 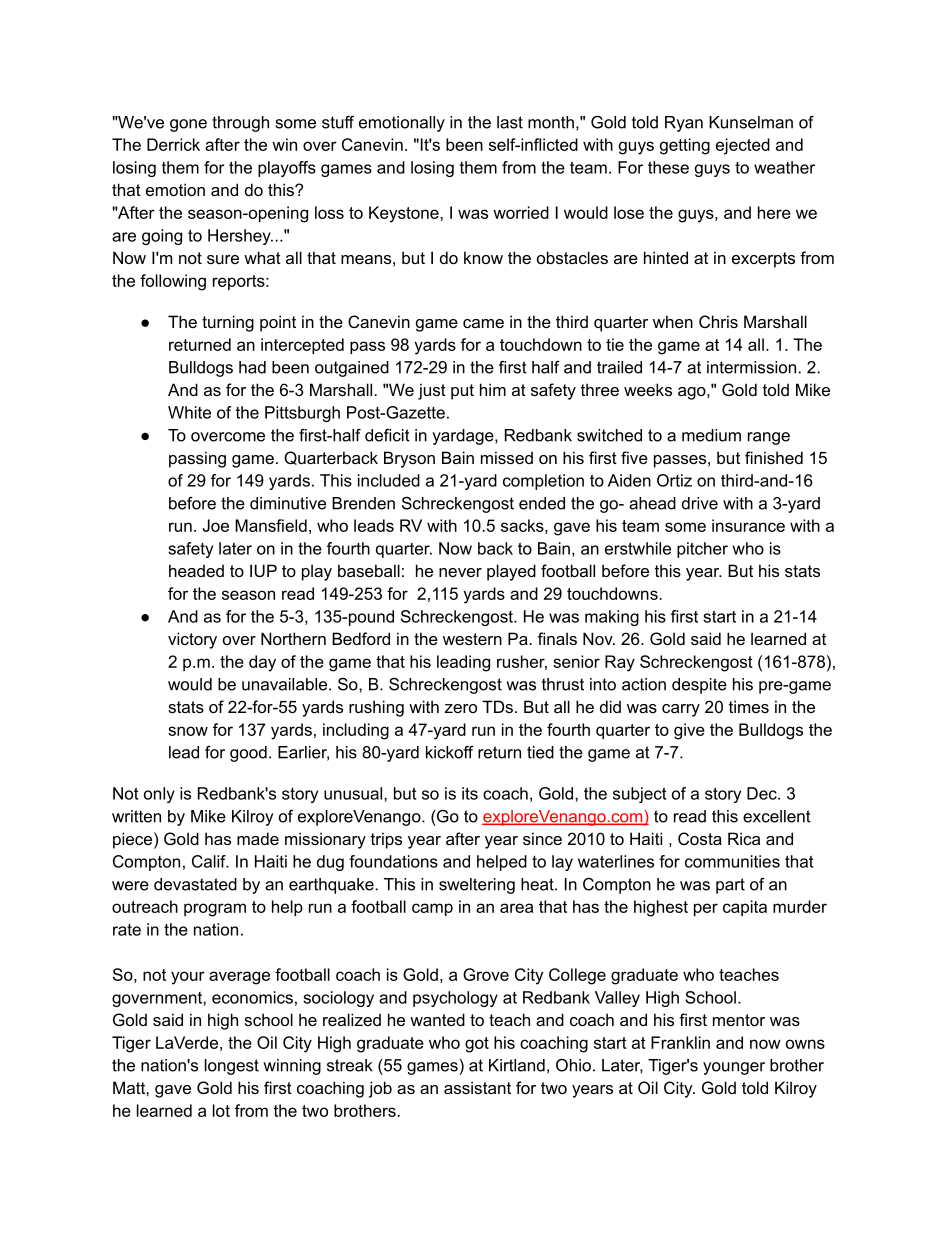 What do you see at coordinates (734, 1068) in the screenshot?
I see `younger` at bounding box center [734, 1068].
